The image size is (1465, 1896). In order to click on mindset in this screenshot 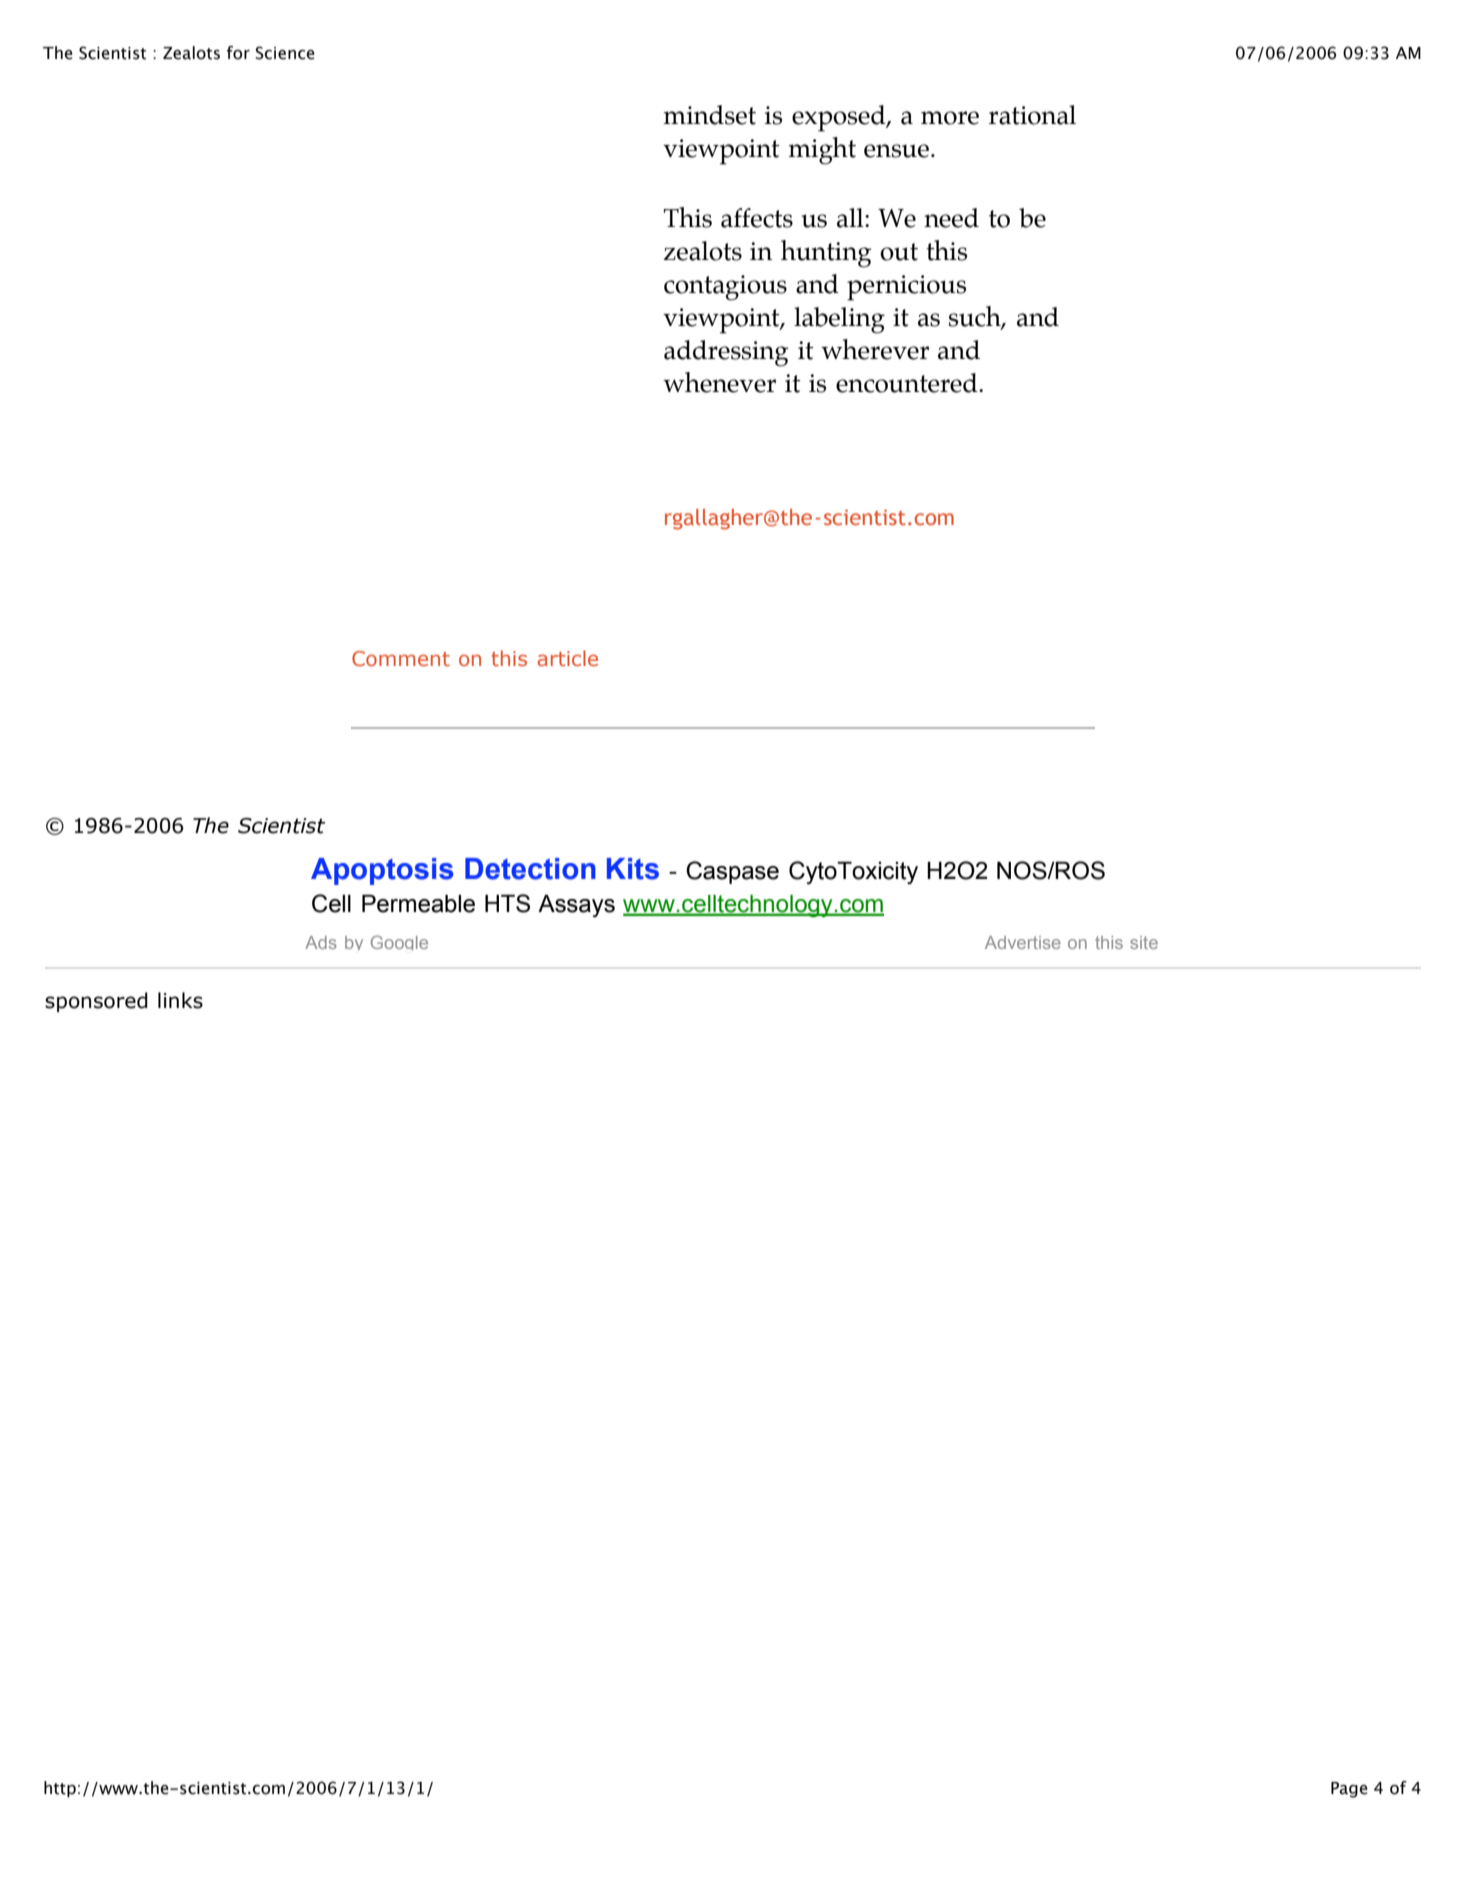, I will do `click(709, 115)`.
